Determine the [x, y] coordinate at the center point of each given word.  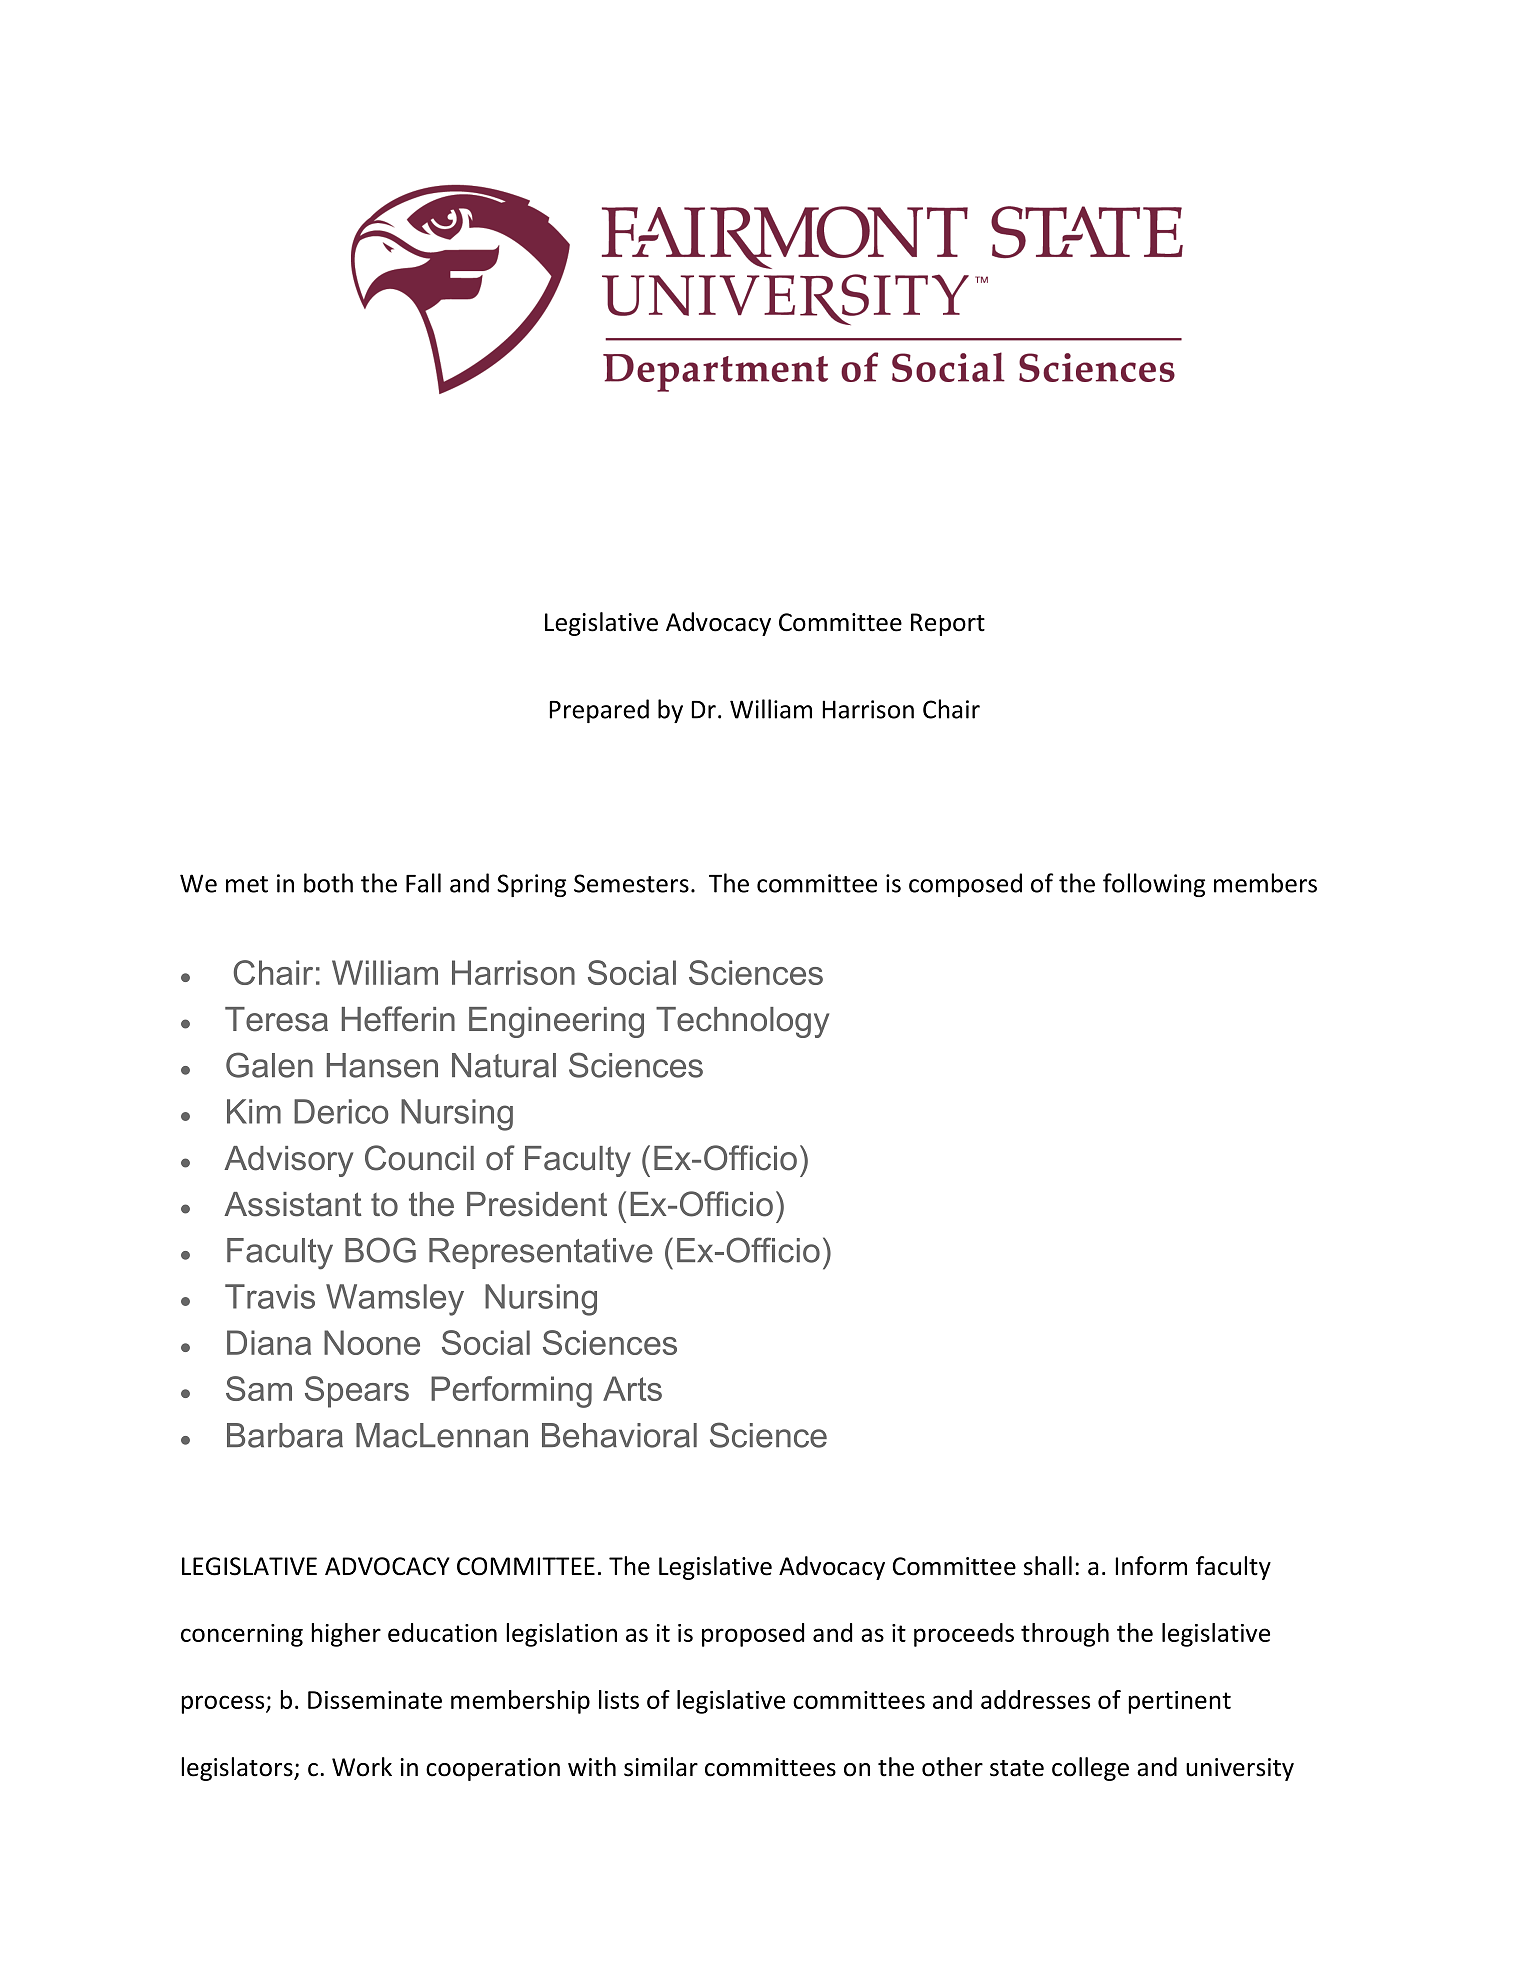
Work [362, 1767]
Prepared [599, 711]
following [1154, 885]
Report [948, 624]
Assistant [293, 1204]
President [537, 1204]
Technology [742, 1022]
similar [661, 1767]
